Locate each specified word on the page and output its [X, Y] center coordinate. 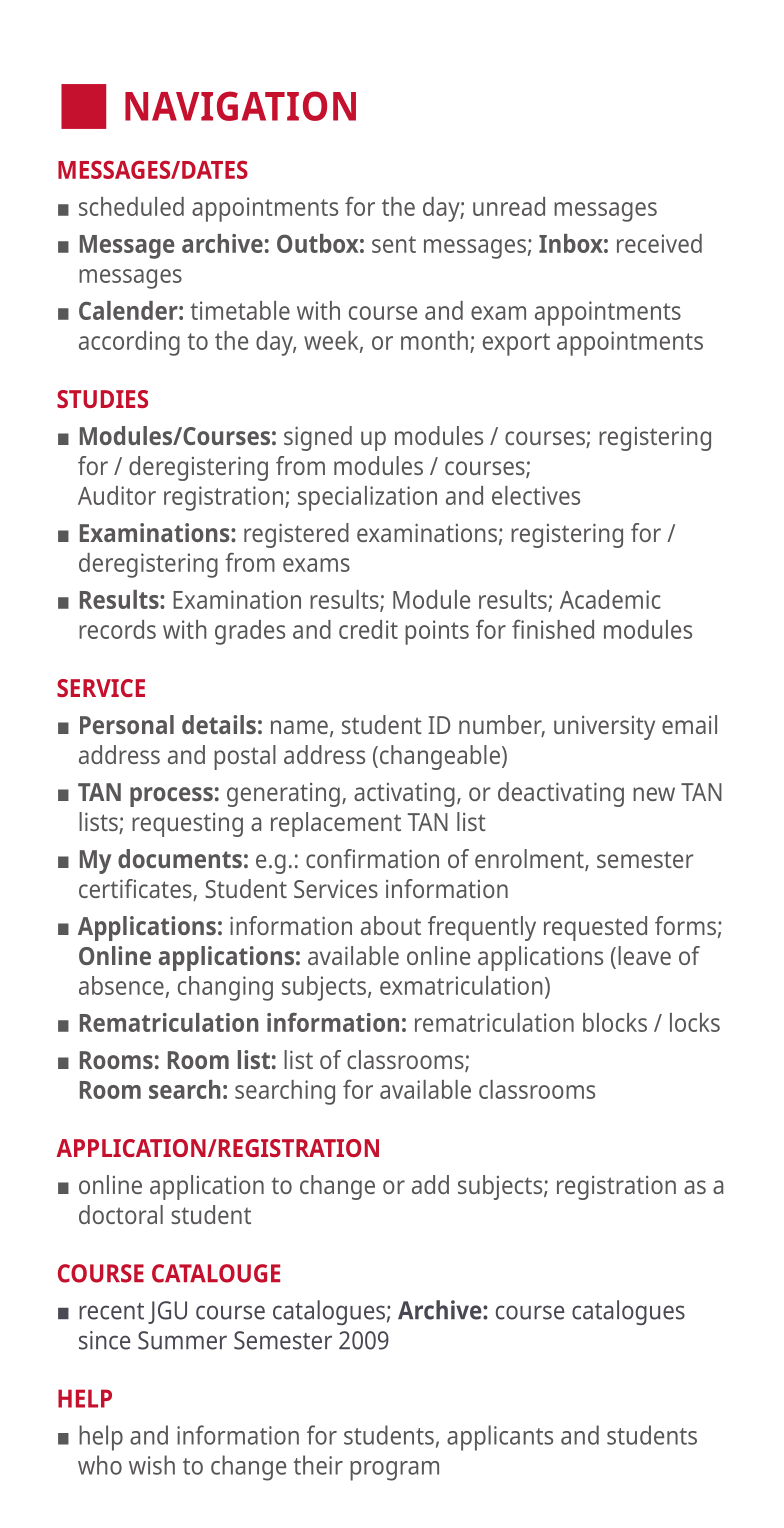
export [516, 344]
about [391, 925]
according [129, 343]
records [117, 629]
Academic [610, 599]
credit [368, 629]
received [659, 243]
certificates [136, 890]
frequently [482, 928]
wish [152, 1465]
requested [595, 928]
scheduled [131, 206]
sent [394, 244]
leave [644, 955]
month [434, 340]
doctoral [121, 1214]
